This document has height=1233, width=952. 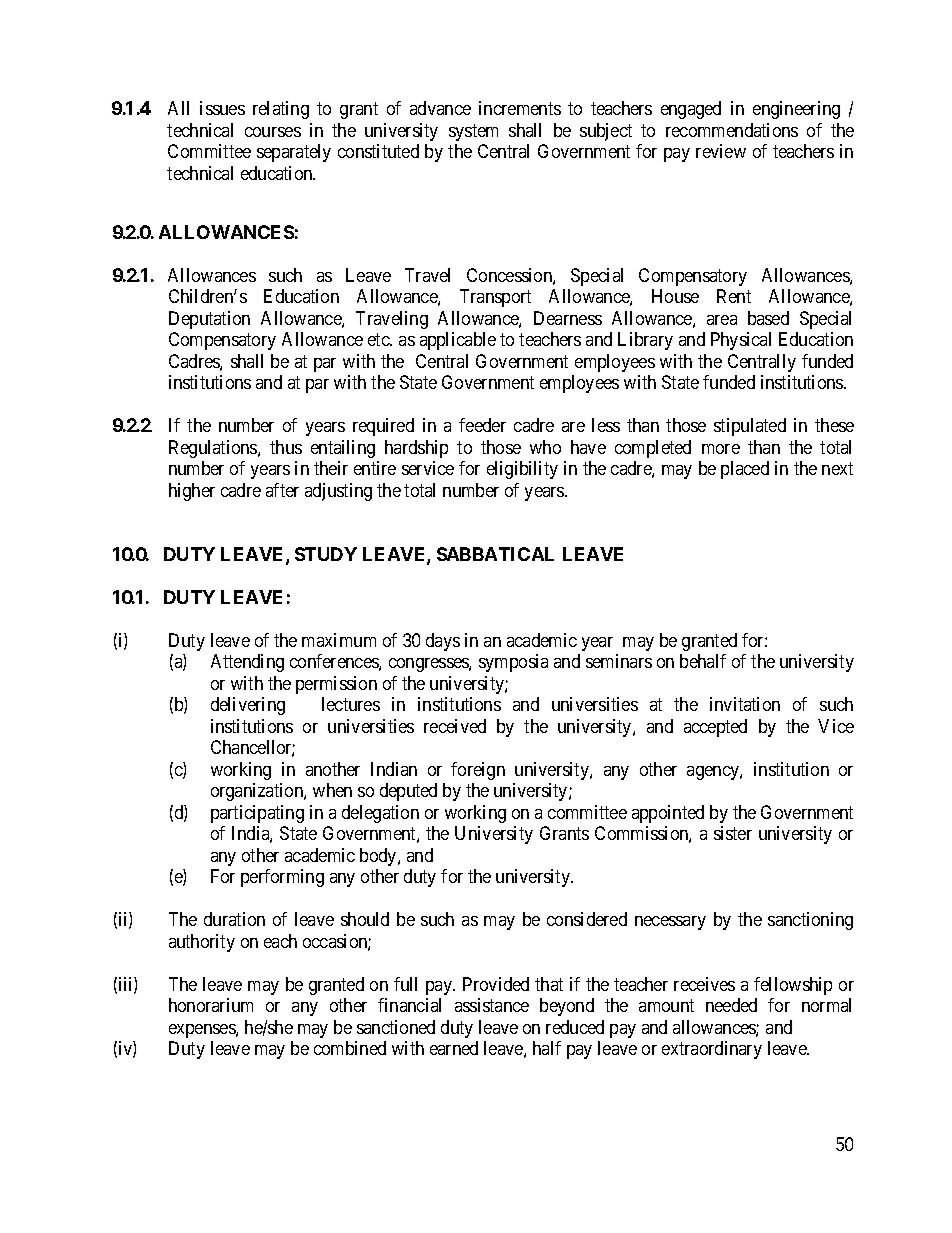 What do you see at coordinates (732, 130) in the document?
I see `recommendations` at bounding box center [732, 130].
